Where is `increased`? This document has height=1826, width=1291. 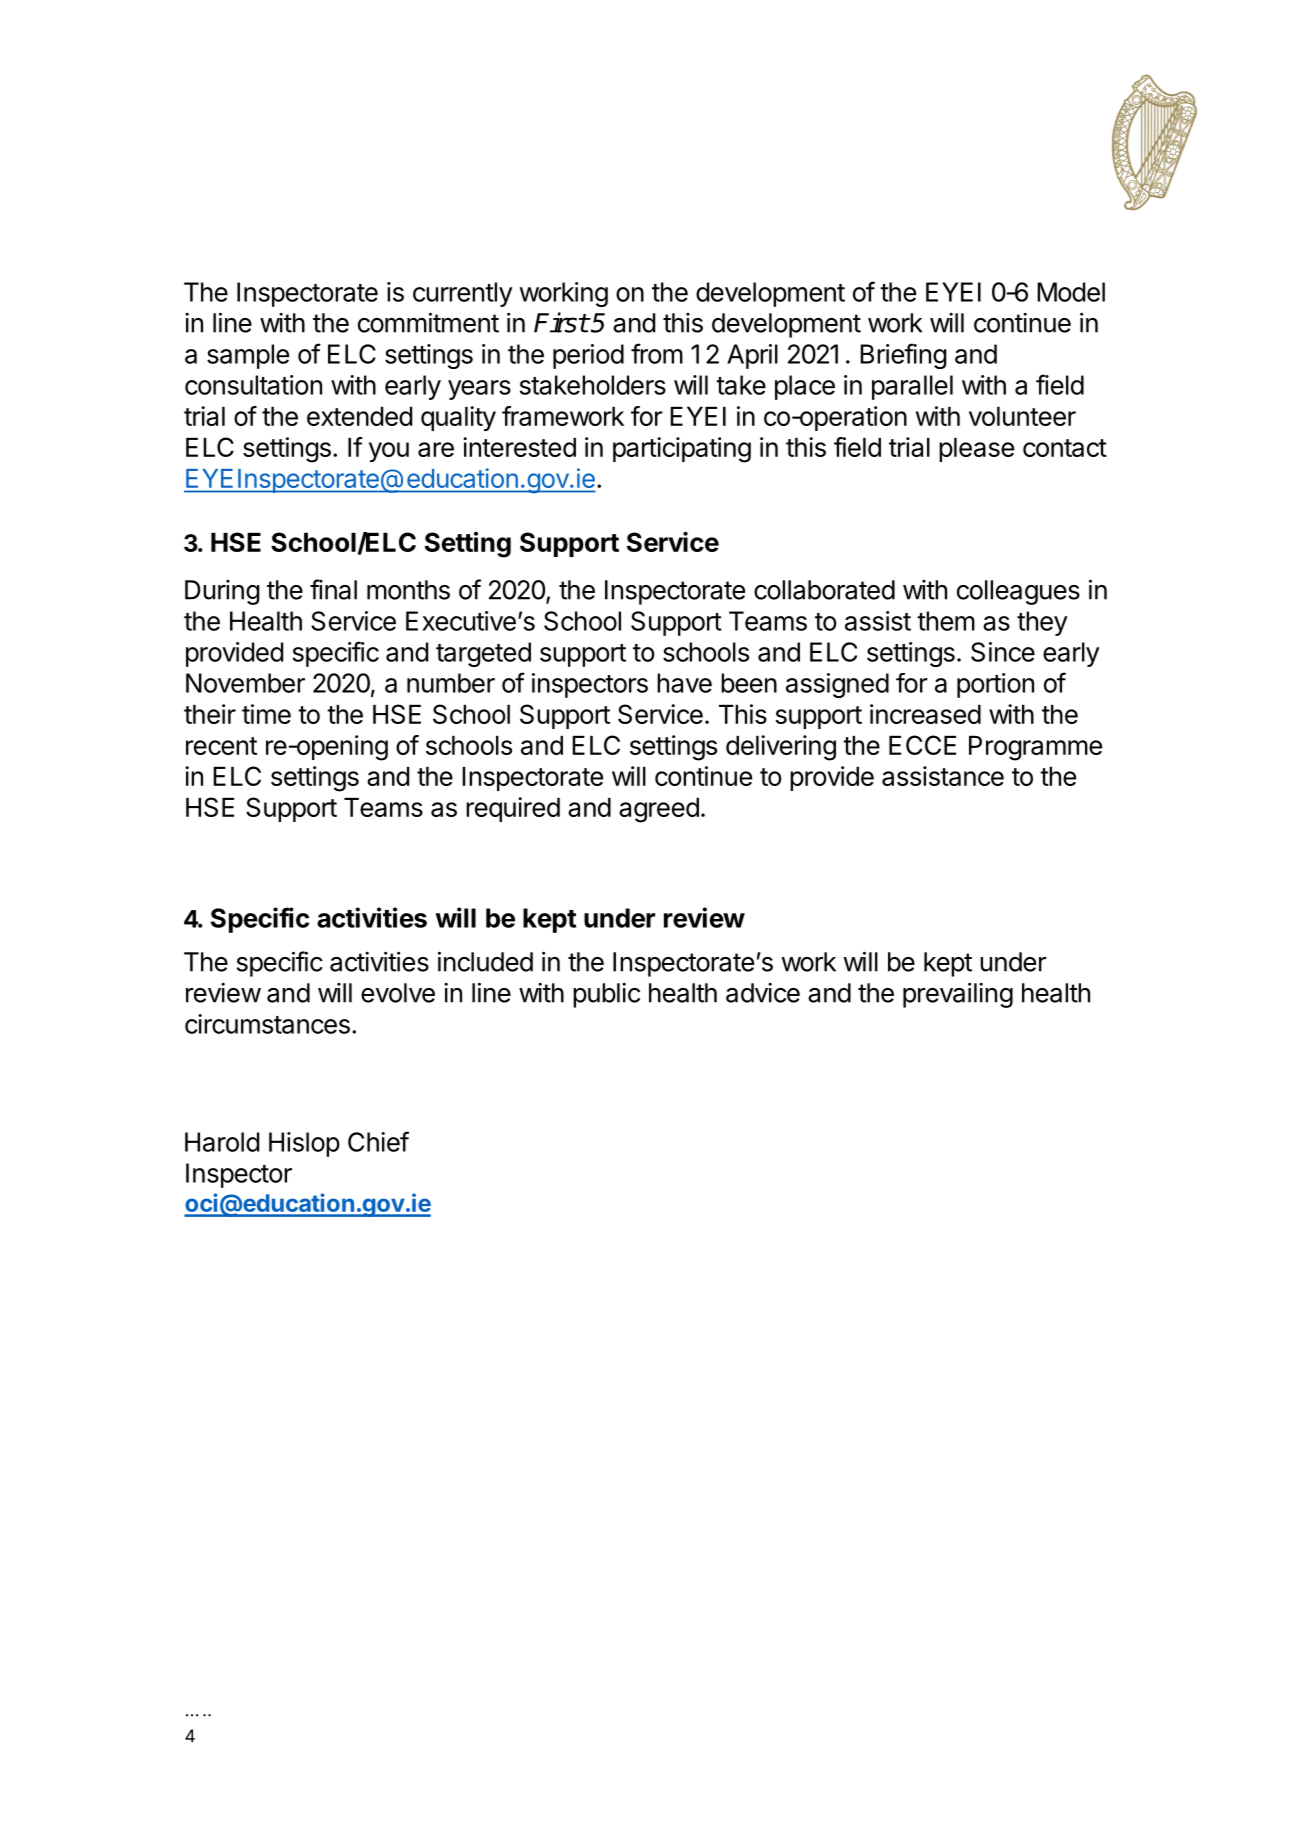
increased is located at coordinates (925, 714).
